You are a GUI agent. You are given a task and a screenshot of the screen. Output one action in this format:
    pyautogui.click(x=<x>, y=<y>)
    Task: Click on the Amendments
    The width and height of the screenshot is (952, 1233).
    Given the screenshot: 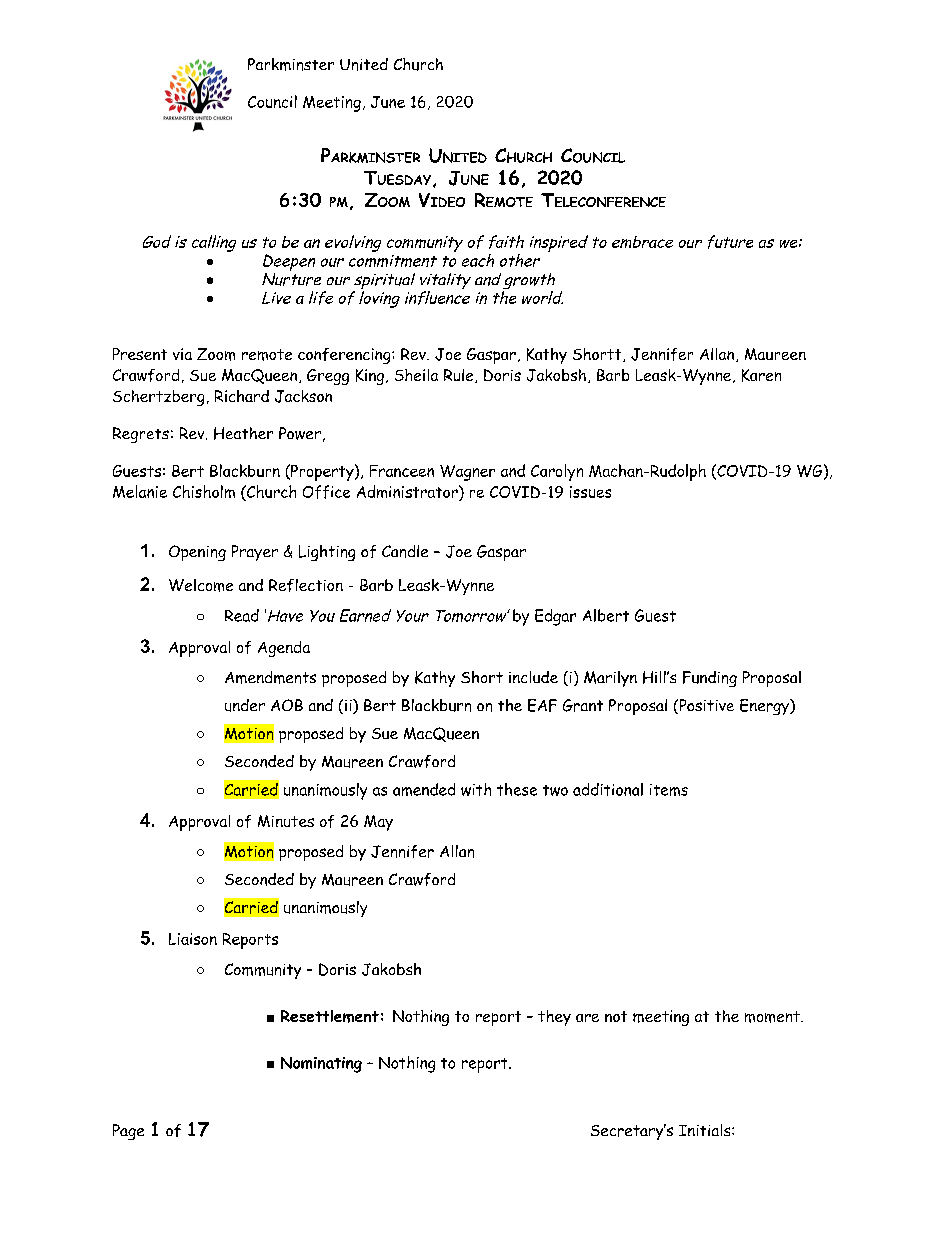 What is the action you would take?
    pyautogui.click(x=270, y=677)
